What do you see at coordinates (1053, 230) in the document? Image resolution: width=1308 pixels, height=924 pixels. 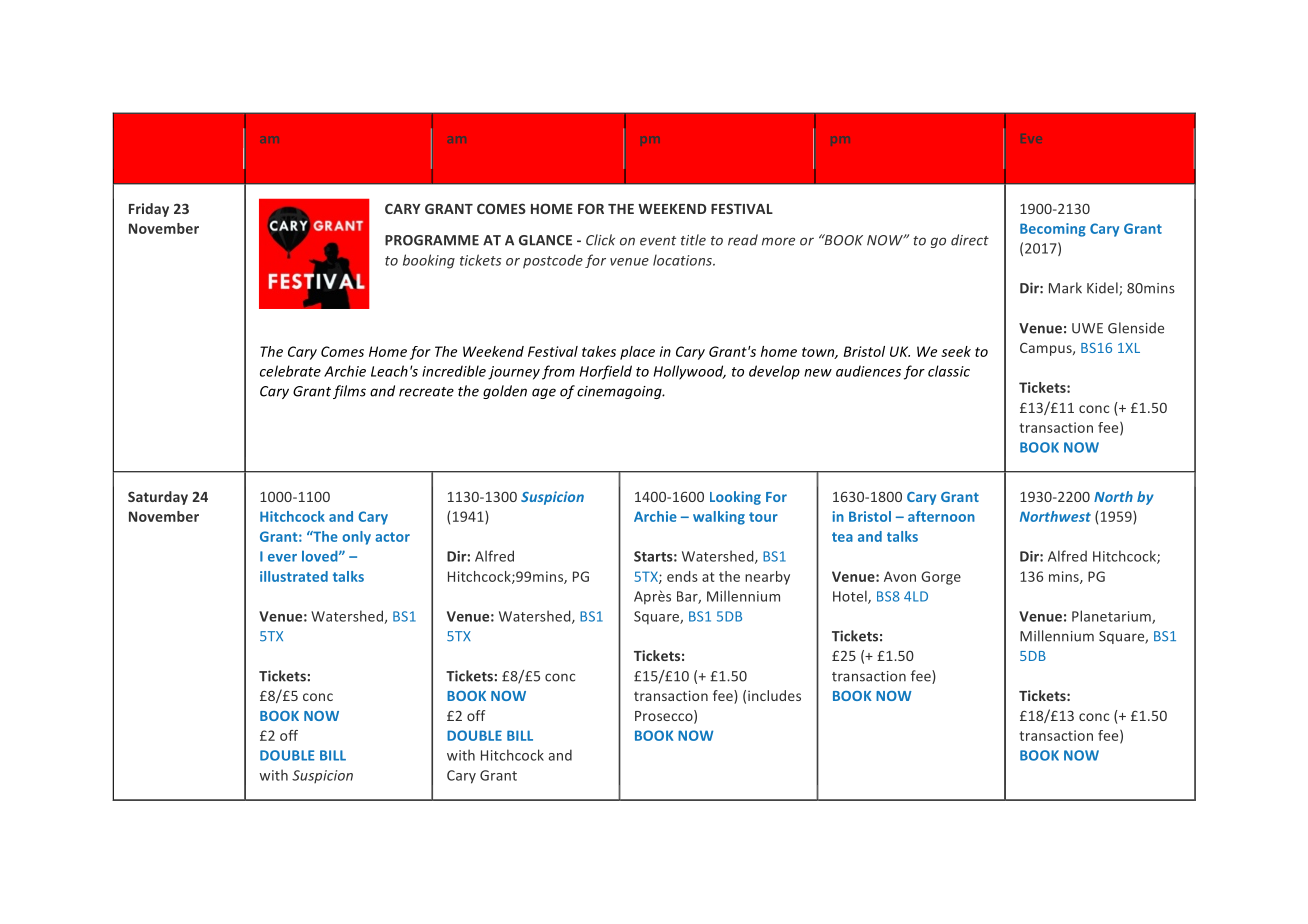 I see `Becoming` at bounding box center [1053, 230].
